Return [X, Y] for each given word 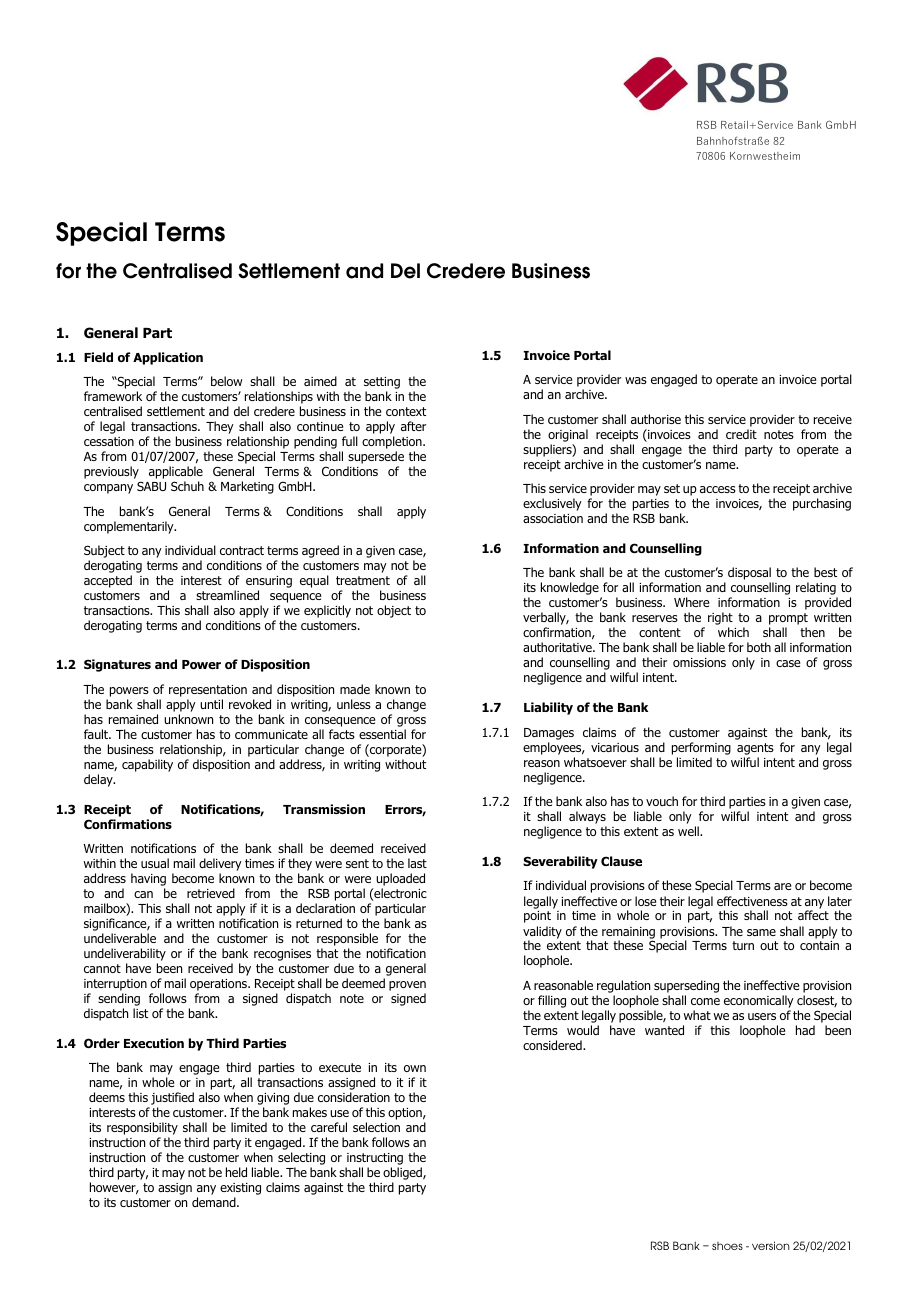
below [226, 381]
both [759, 647]
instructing [374, 1160]
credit [741, 434]
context [406, 411]
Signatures [117, 665]
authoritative [558, 647]
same [761, 932]
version [771, 1245]
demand [215, 1202]
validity [542, 933]
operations [220, 985]
